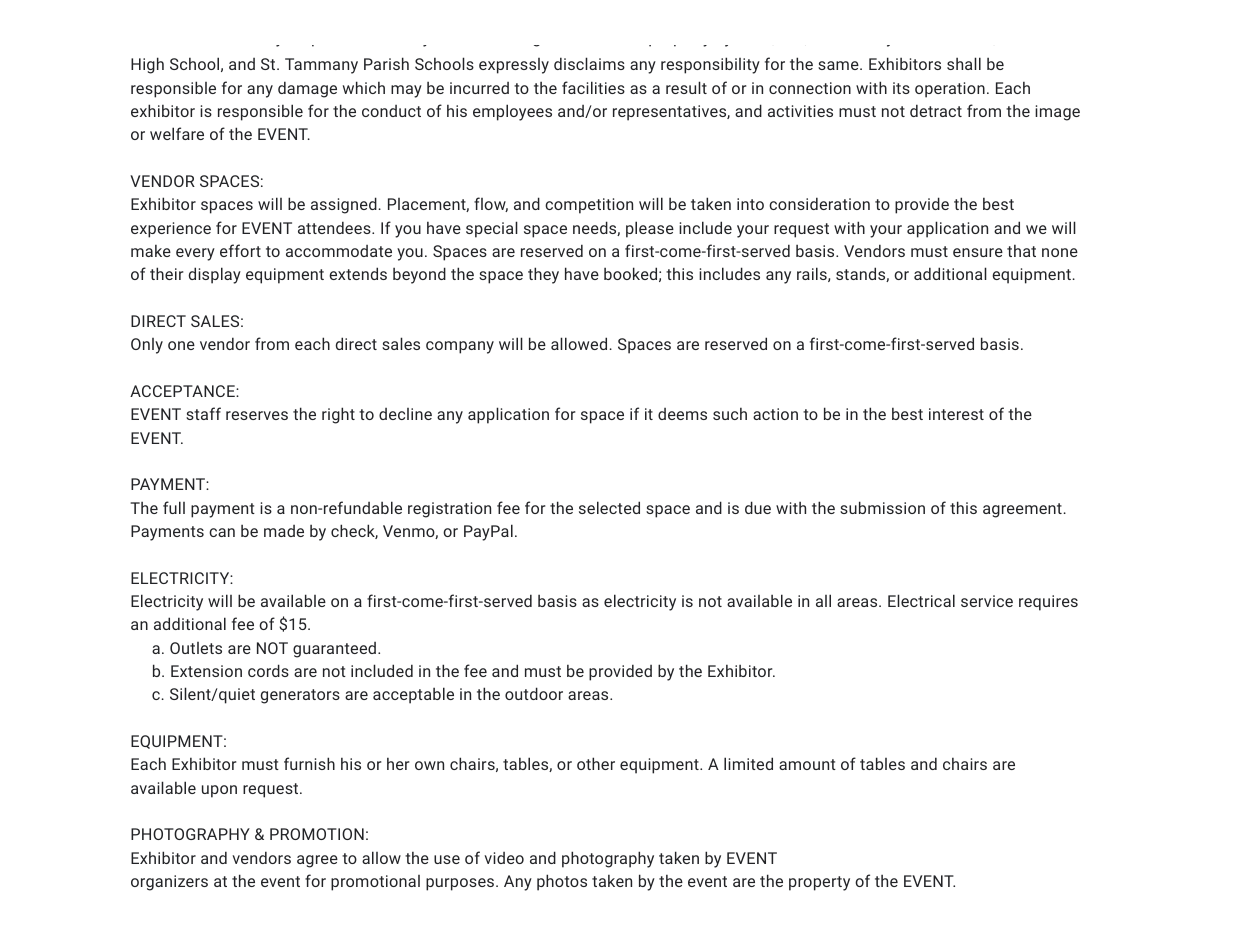  I want to click on outdoor, so click(534, 693).
